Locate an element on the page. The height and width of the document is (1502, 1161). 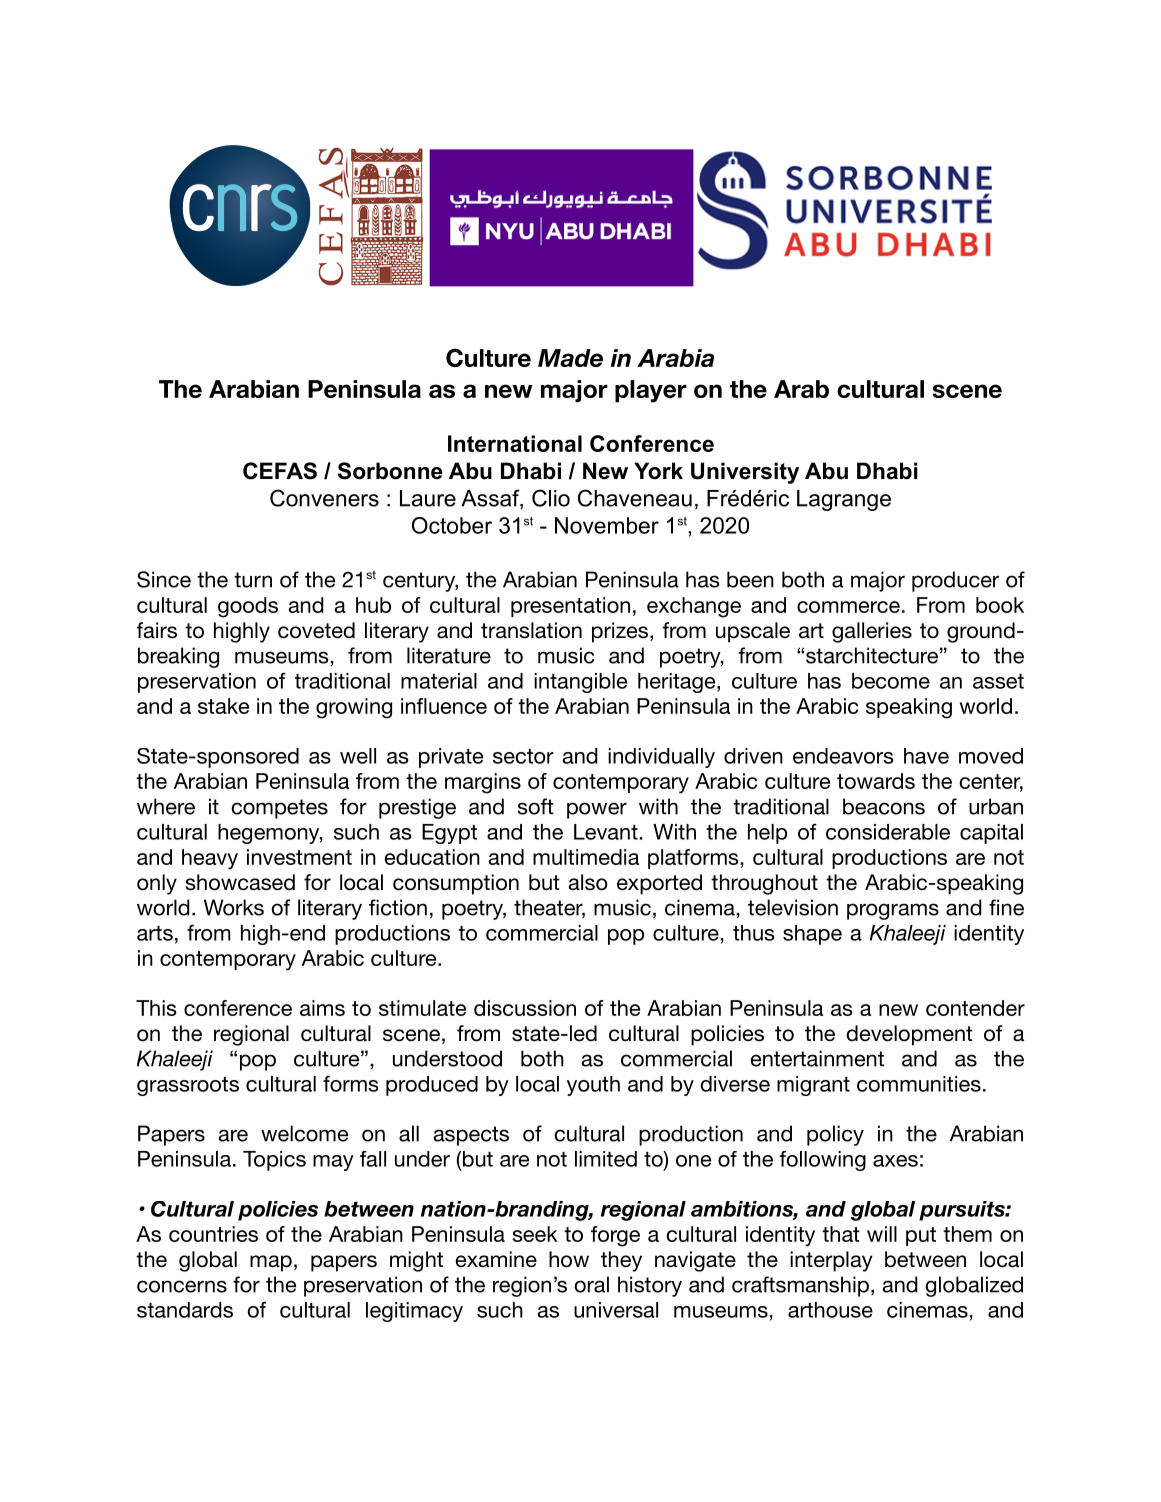
map is located at coordinates (271, 1263).
